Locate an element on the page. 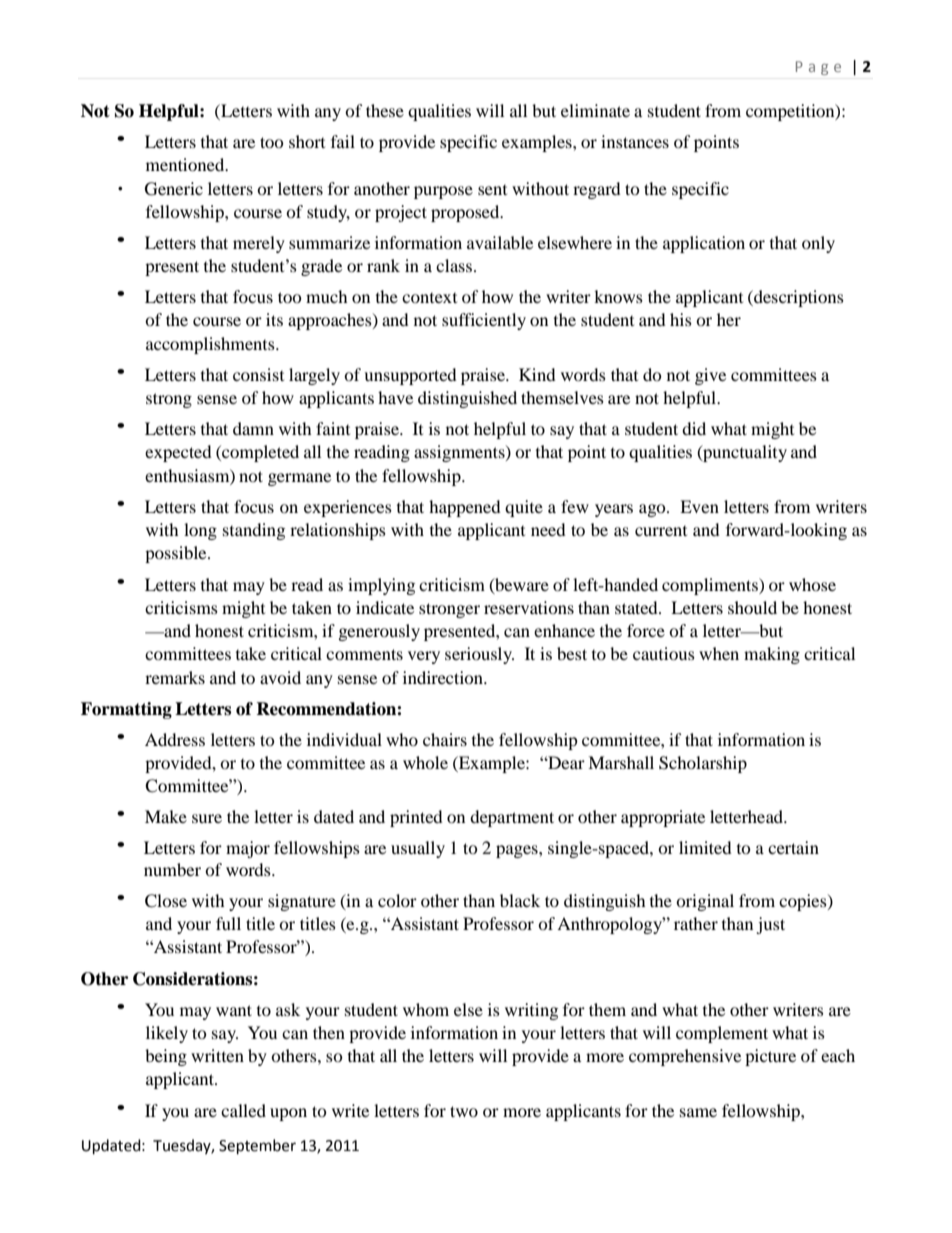 The height and width of the image is (1233, 952). instances is located at coordinates (635, 141).
